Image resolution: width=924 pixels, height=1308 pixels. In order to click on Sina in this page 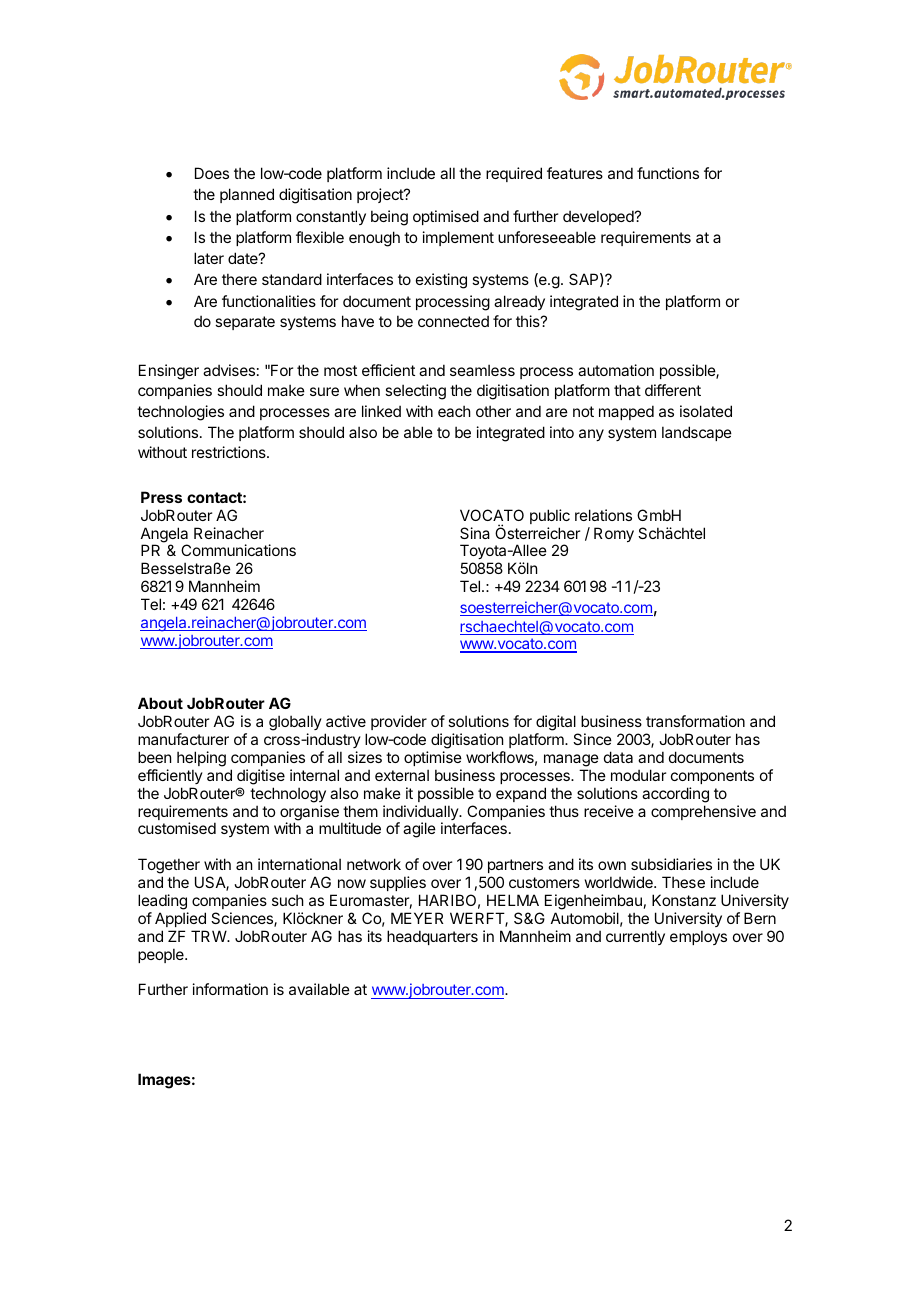, I will do `click(475, 533)`.
